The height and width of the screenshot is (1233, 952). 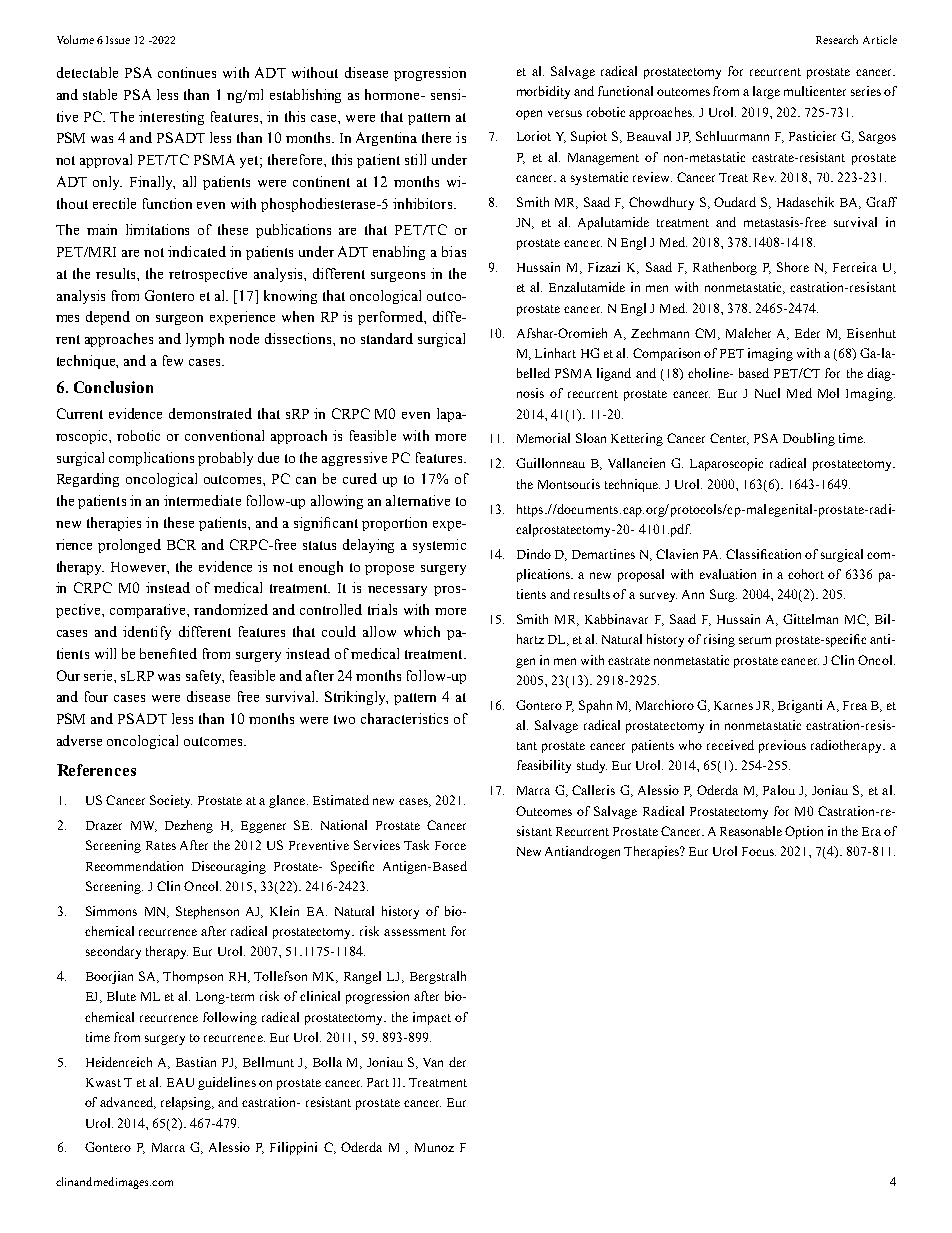 I want to click on large, so click(x=766, y=92).
